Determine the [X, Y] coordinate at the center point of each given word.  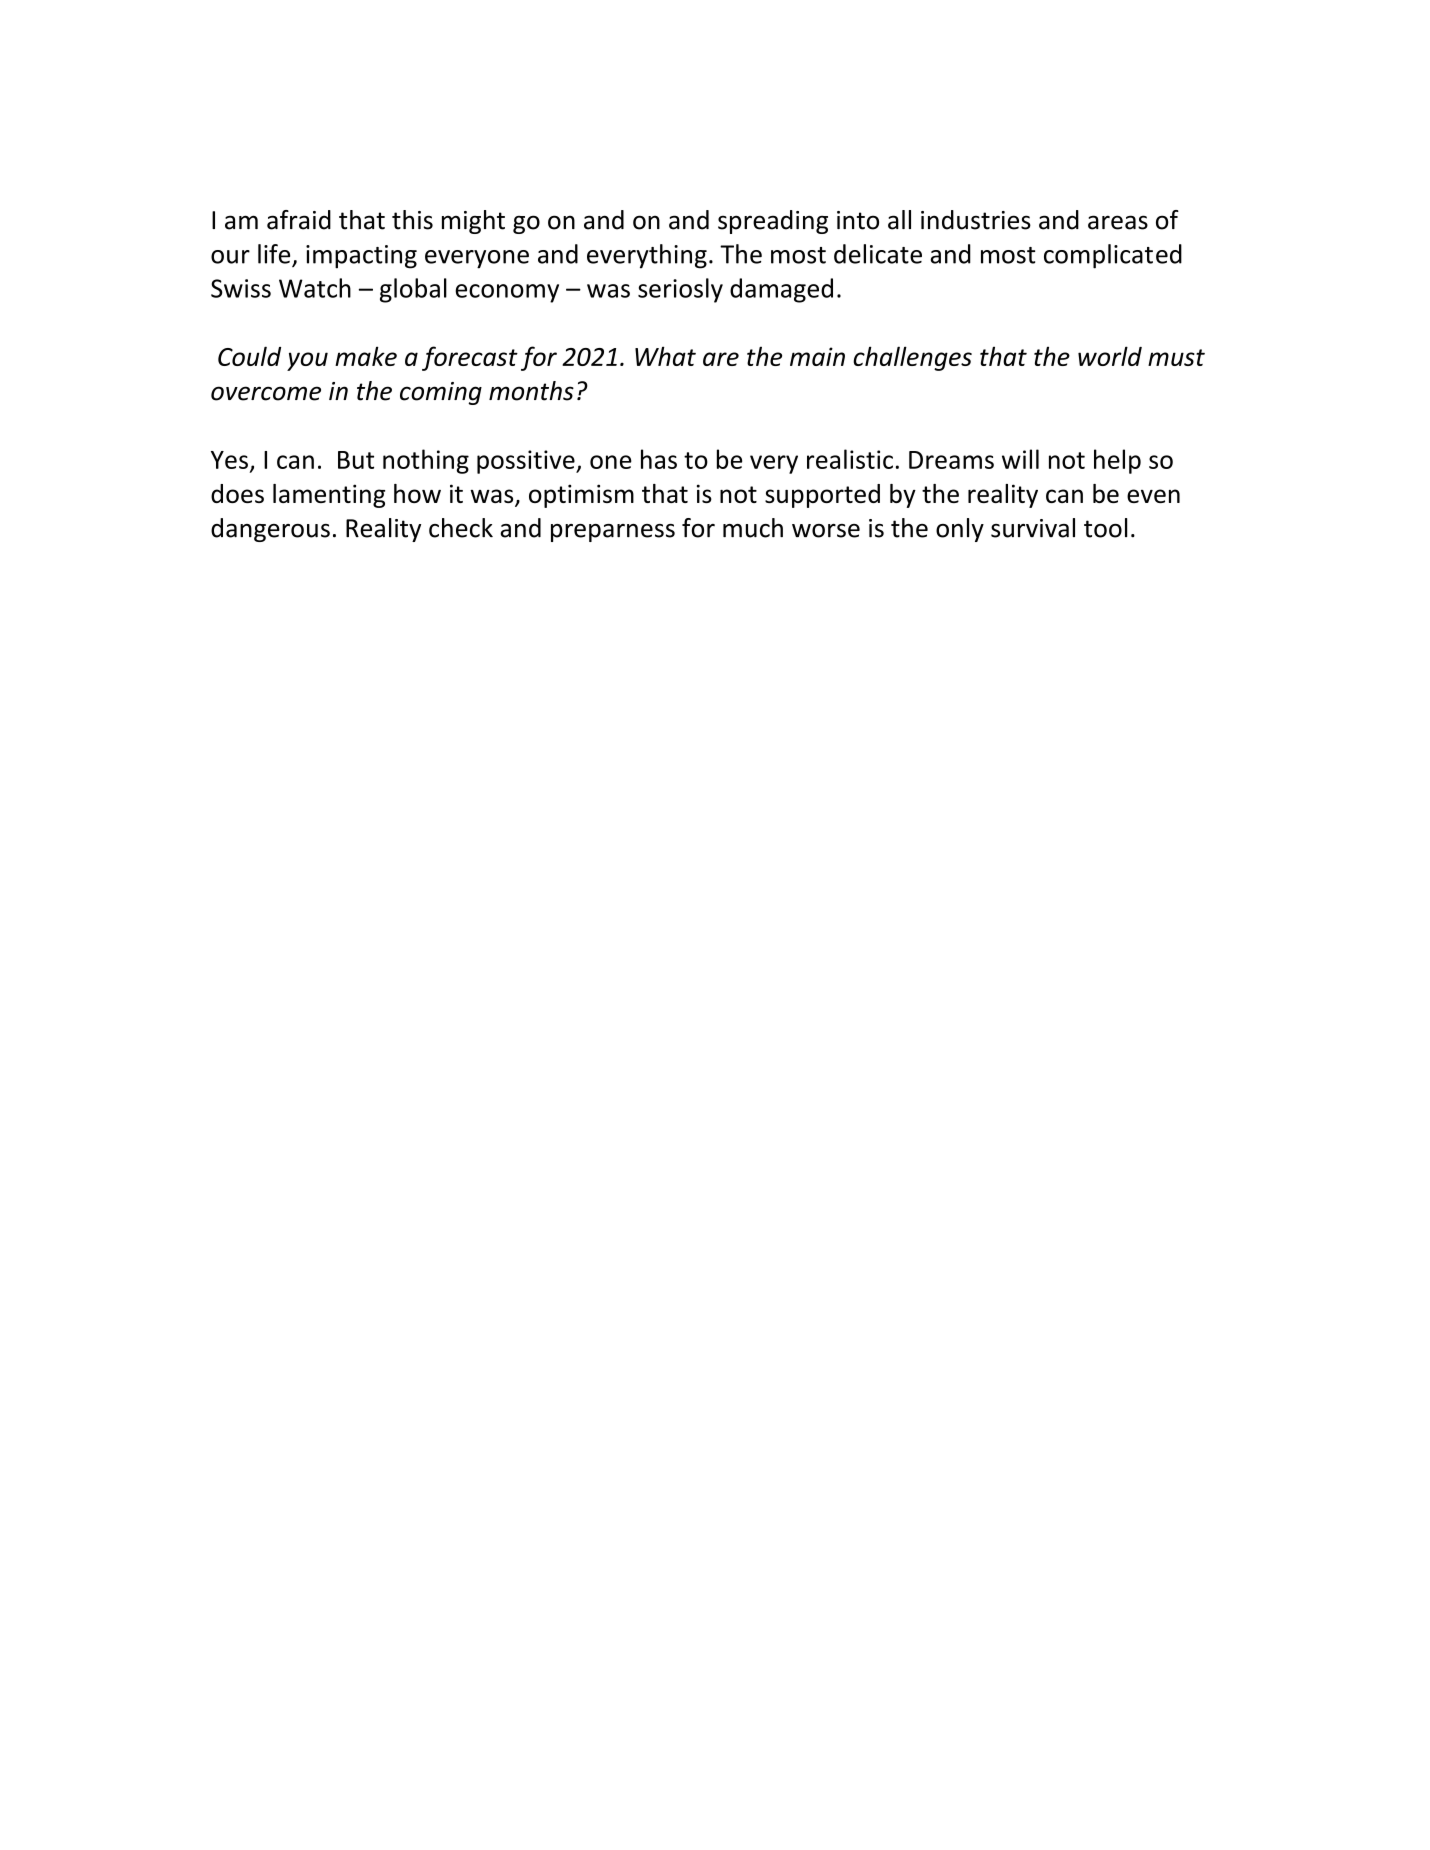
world [1110, 356]
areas [1118, 222]
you [307, 361]
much [753, 528]
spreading [773, 222]
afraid [299, 220]
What [665, 356]
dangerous [270, 530]
